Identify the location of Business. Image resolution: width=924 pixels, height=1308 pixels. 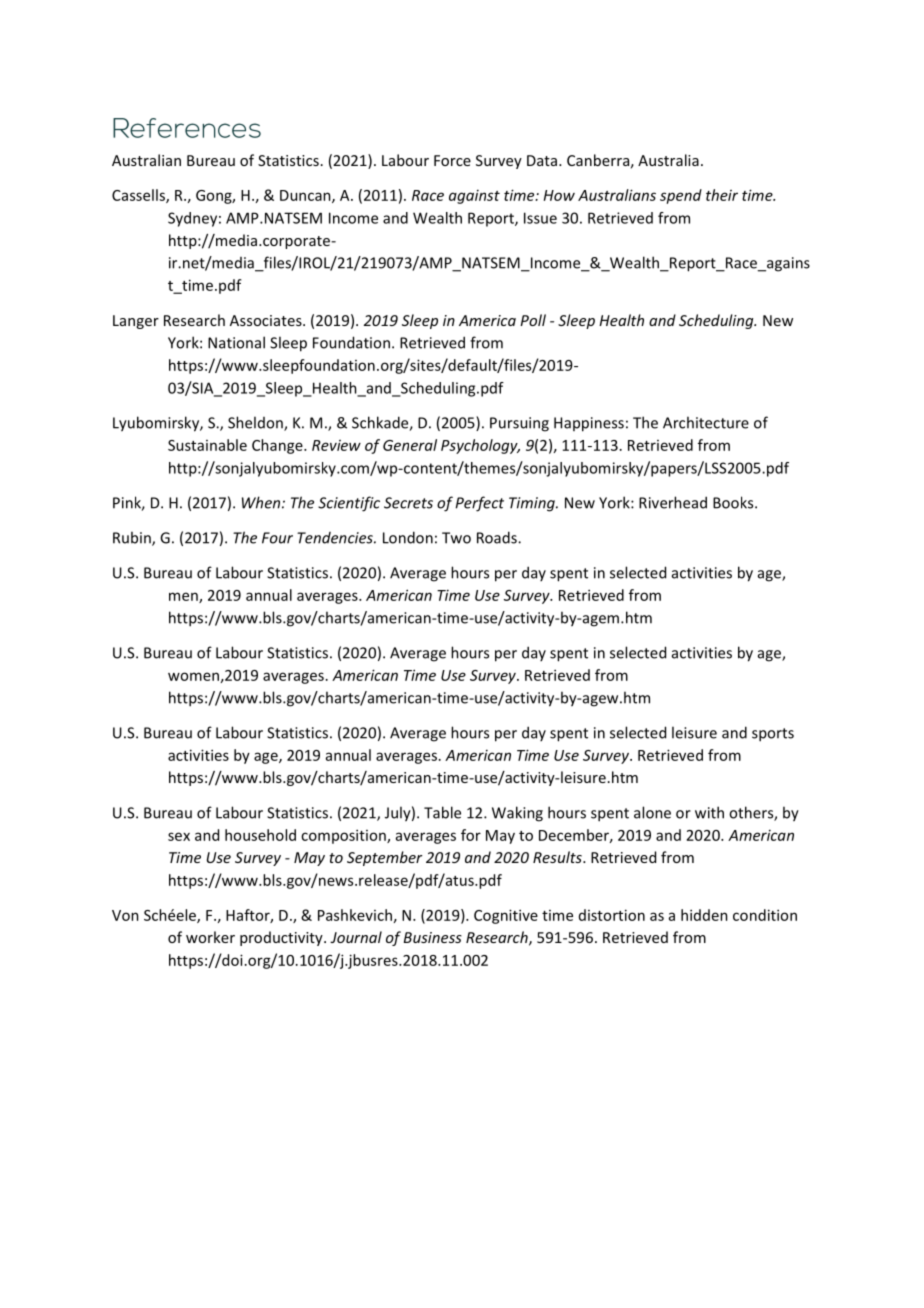
(433, 937).
